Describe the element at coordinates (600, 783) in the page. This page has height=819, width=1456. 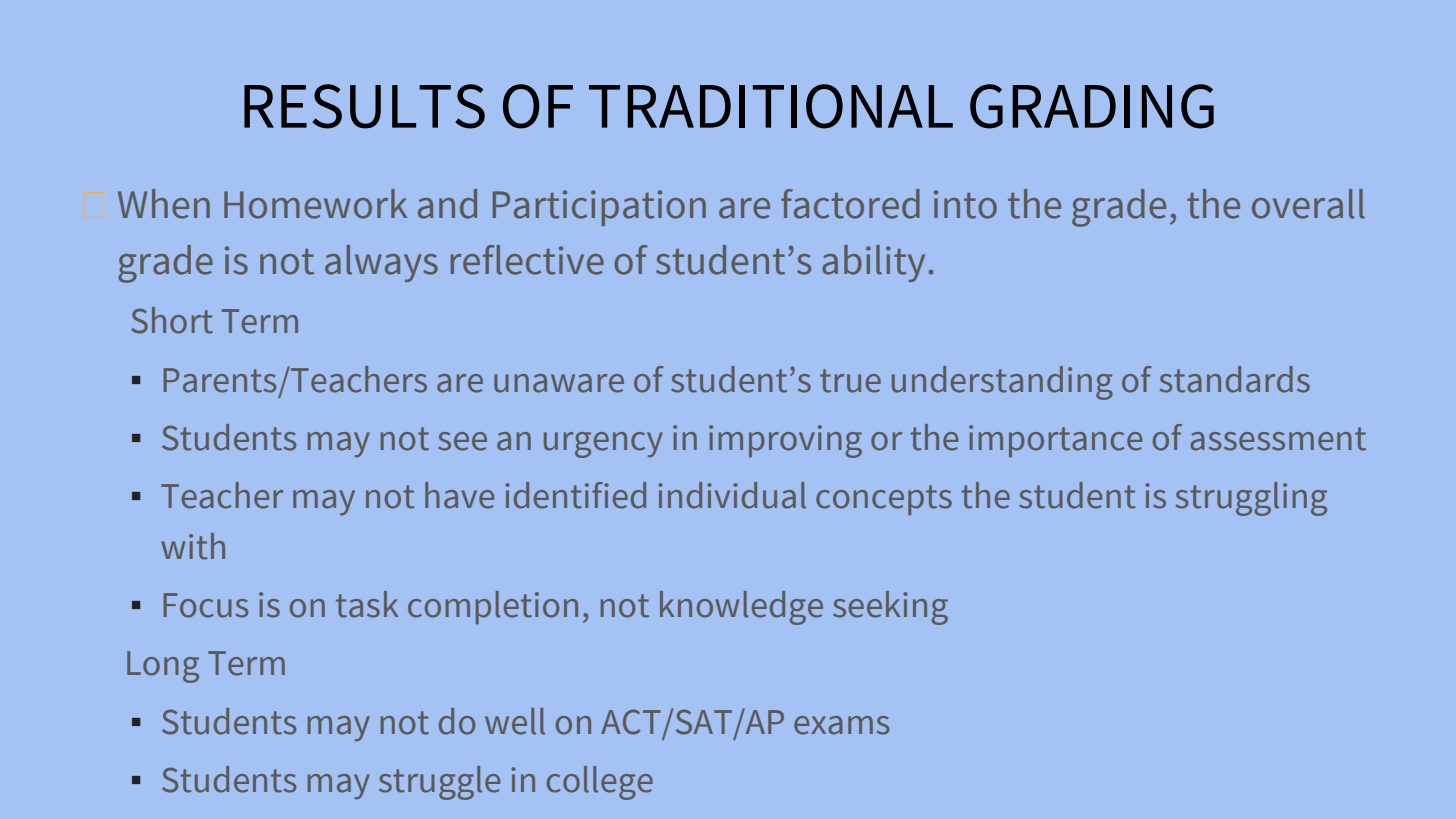
I see `college` at that location.
